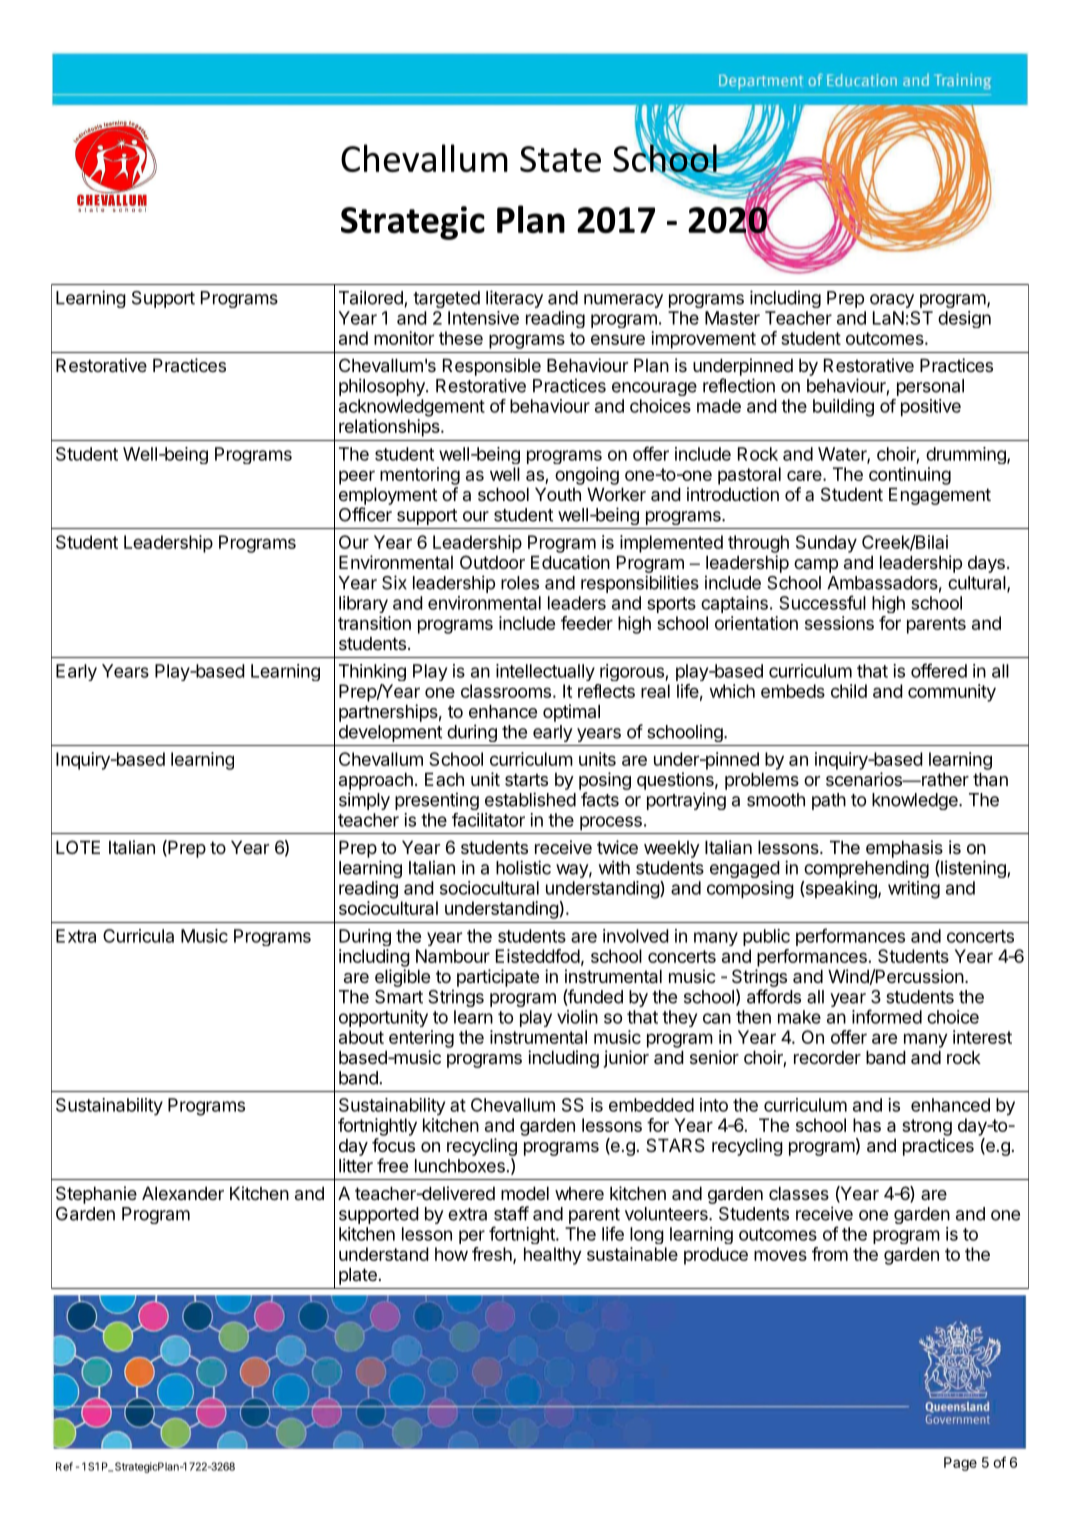 The width and height of the page is (1080, 1528). Describe the element at coordinates (560, 159) in the page. I see `State` at that location.
